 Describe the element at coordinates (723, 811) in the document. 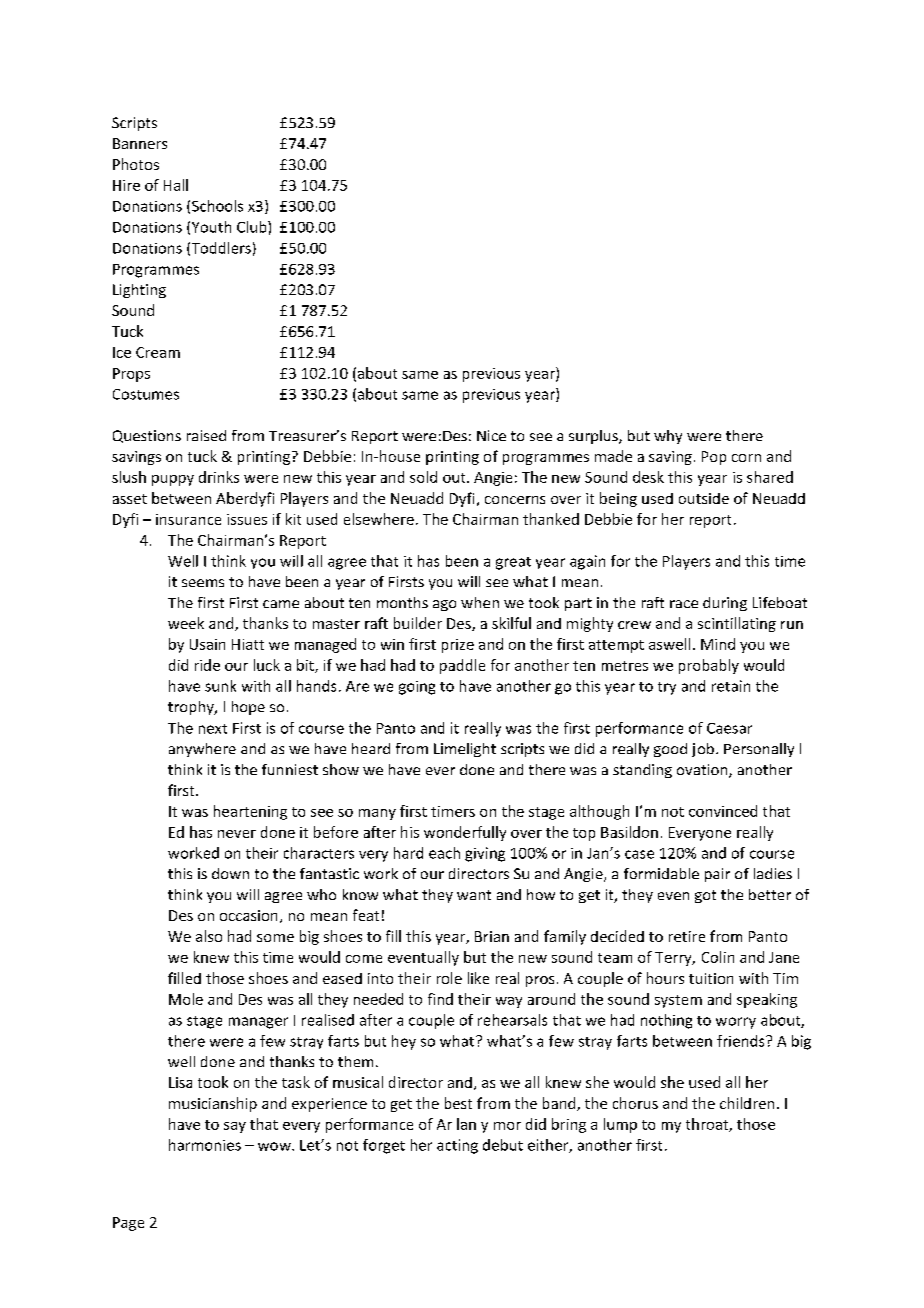

I see `convinced` at that location.
